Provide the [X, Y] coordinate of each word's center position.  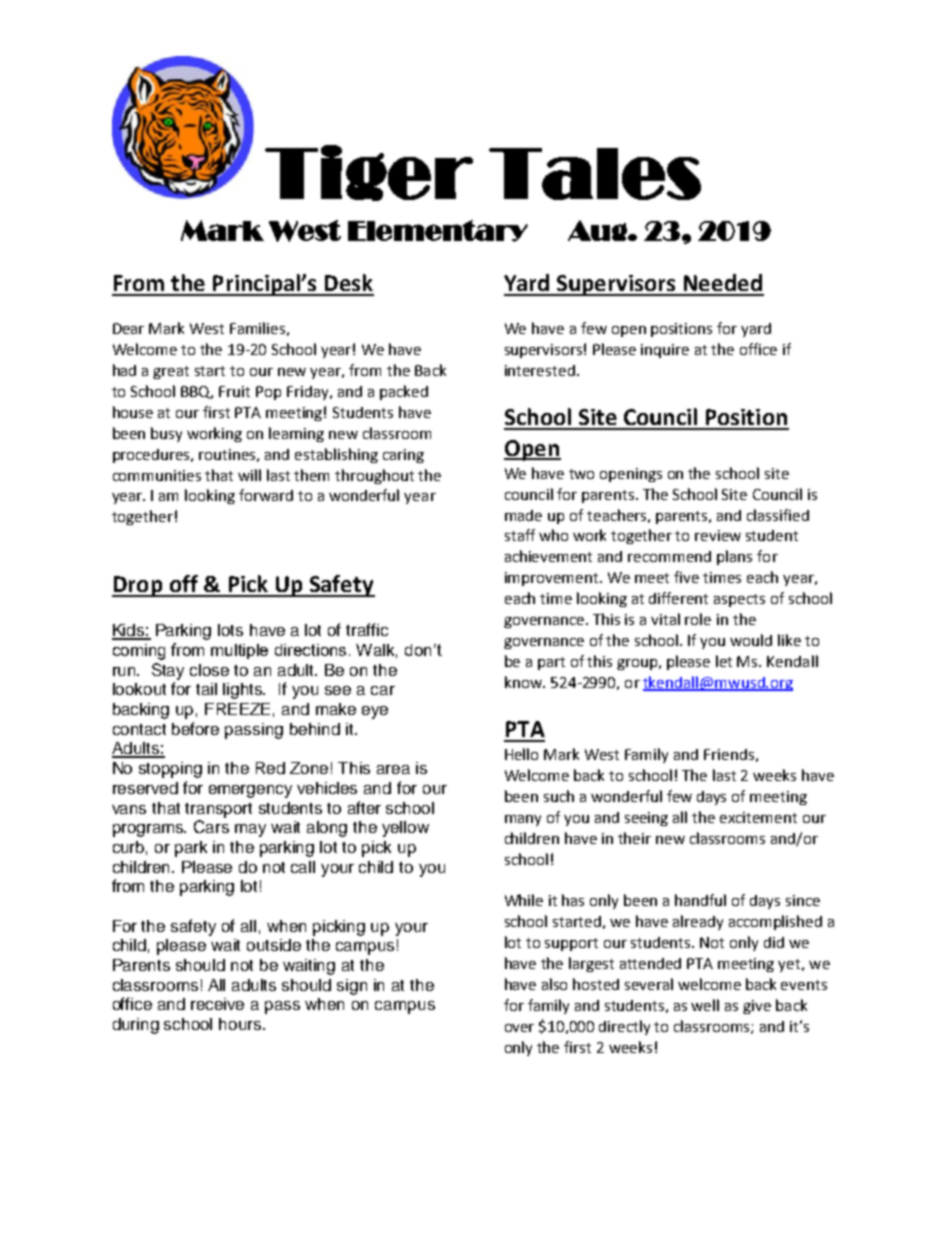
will [249, 475]
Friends [729, 754]
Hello [521, 754]
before [195, 728]
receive [217, 1004]
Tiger [369, 173]
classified [778, 515]
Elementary [438, 231]
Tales [595, 174]
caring [403, 456]
